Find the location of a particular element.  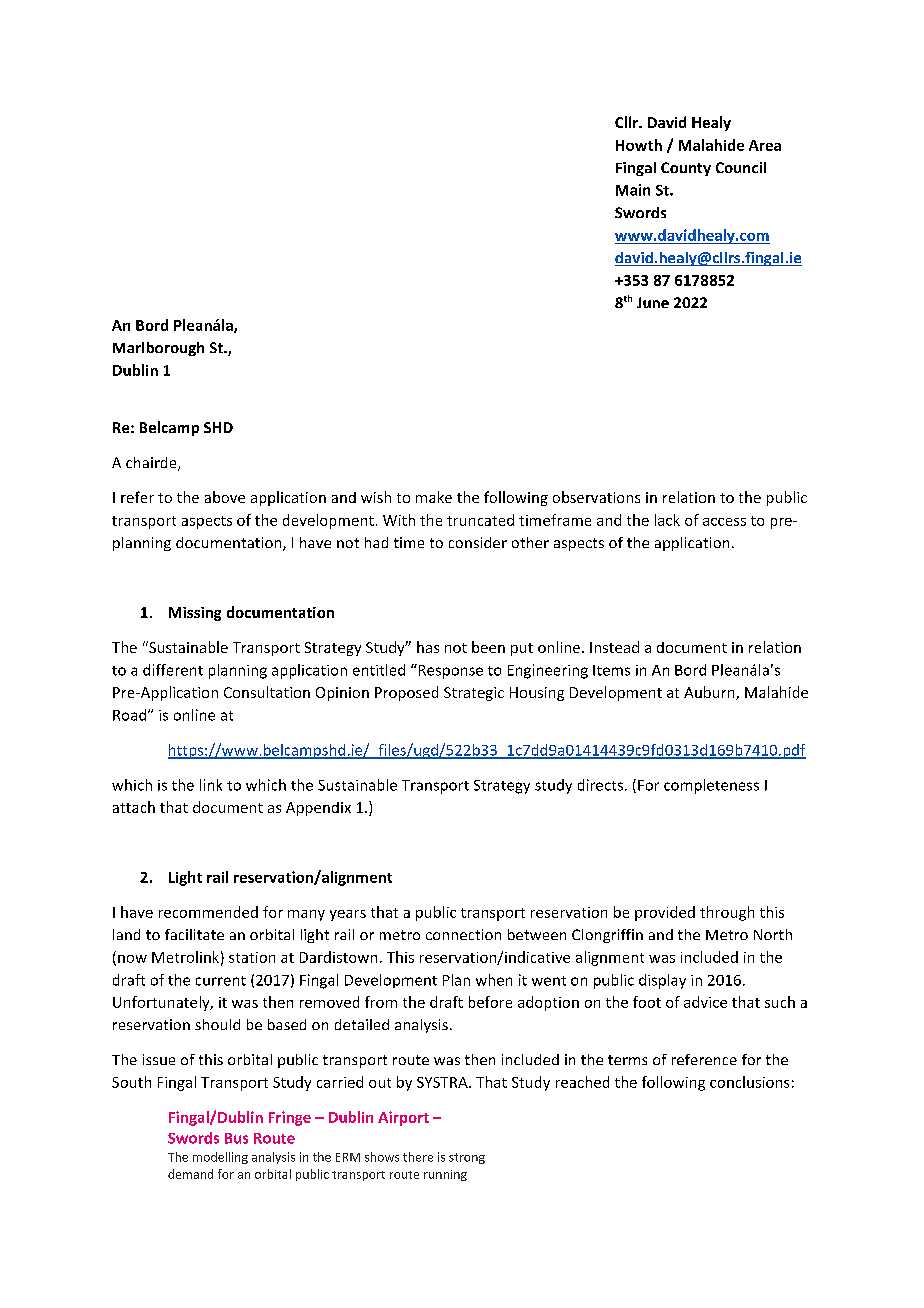

connection is located at coordinates (463, 934).
